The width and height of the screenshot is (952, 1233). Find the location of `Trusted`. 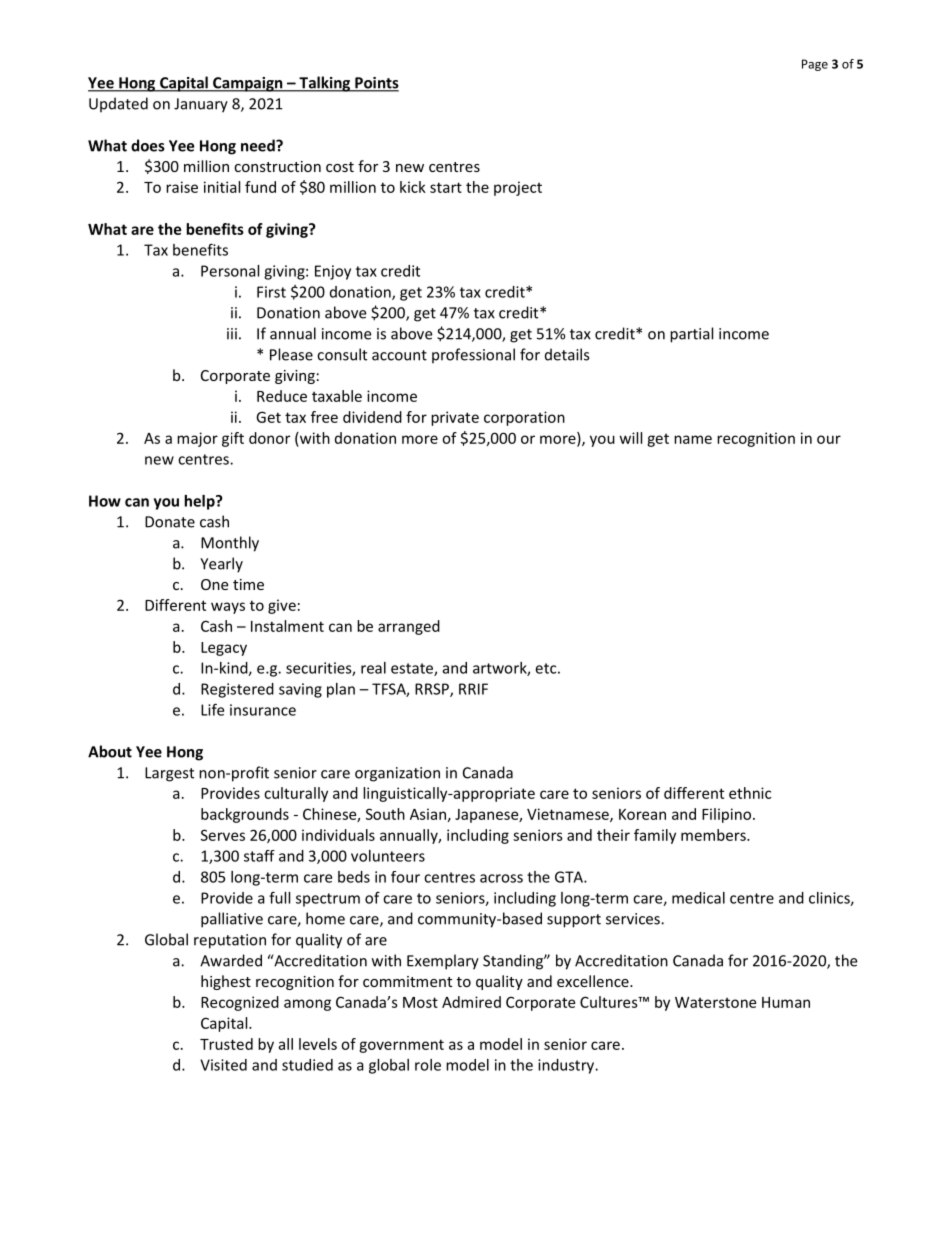

Trusted is located at coordinates (226, 1044).
